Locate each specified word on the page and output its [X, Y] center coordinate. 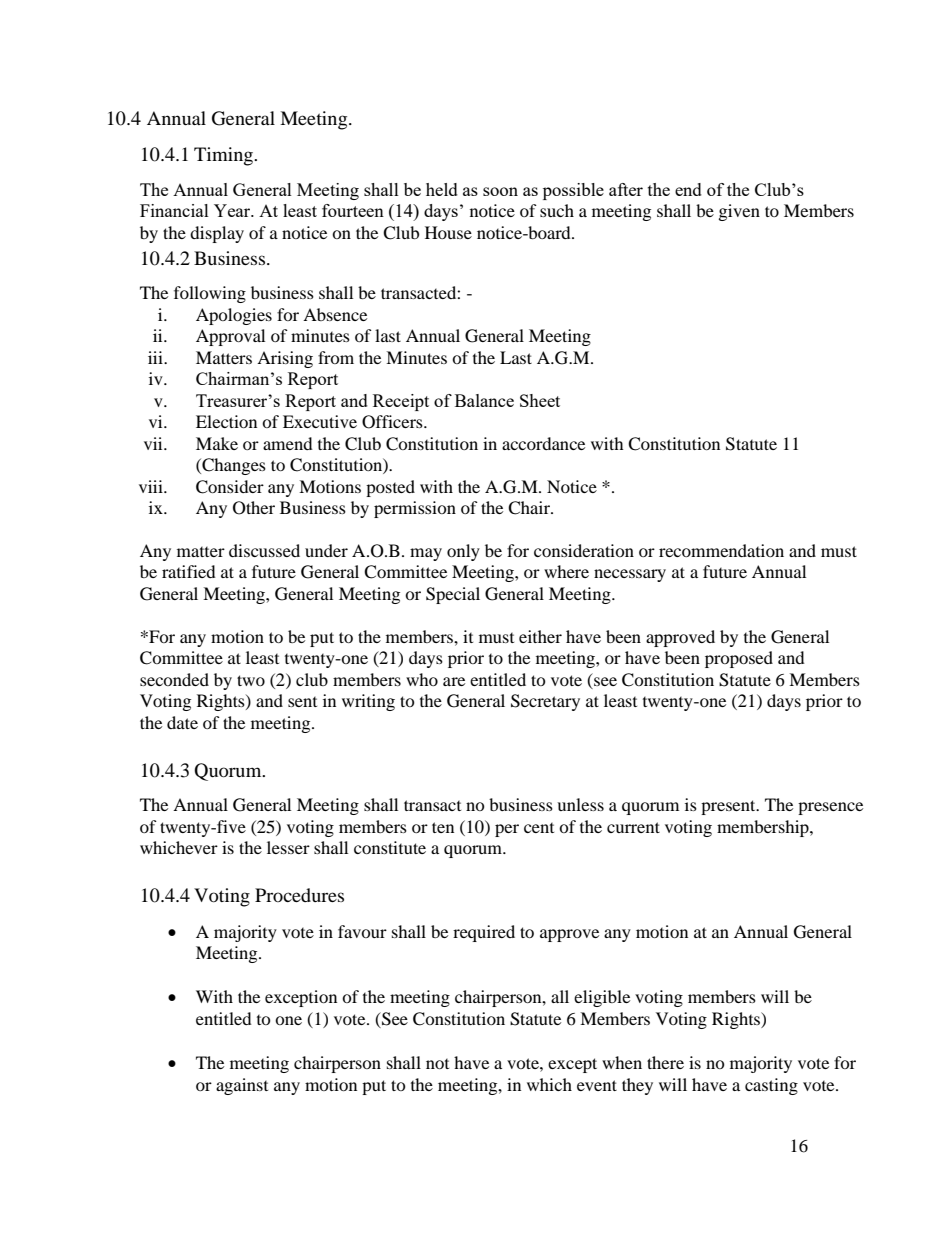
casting [771, 1086]
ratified [189, 571]
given [739, 212]
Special [453, 595]
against [242, 1086]
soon [500, 191]
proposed [739, 659]
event [597, 1085]
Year [233, 210]
